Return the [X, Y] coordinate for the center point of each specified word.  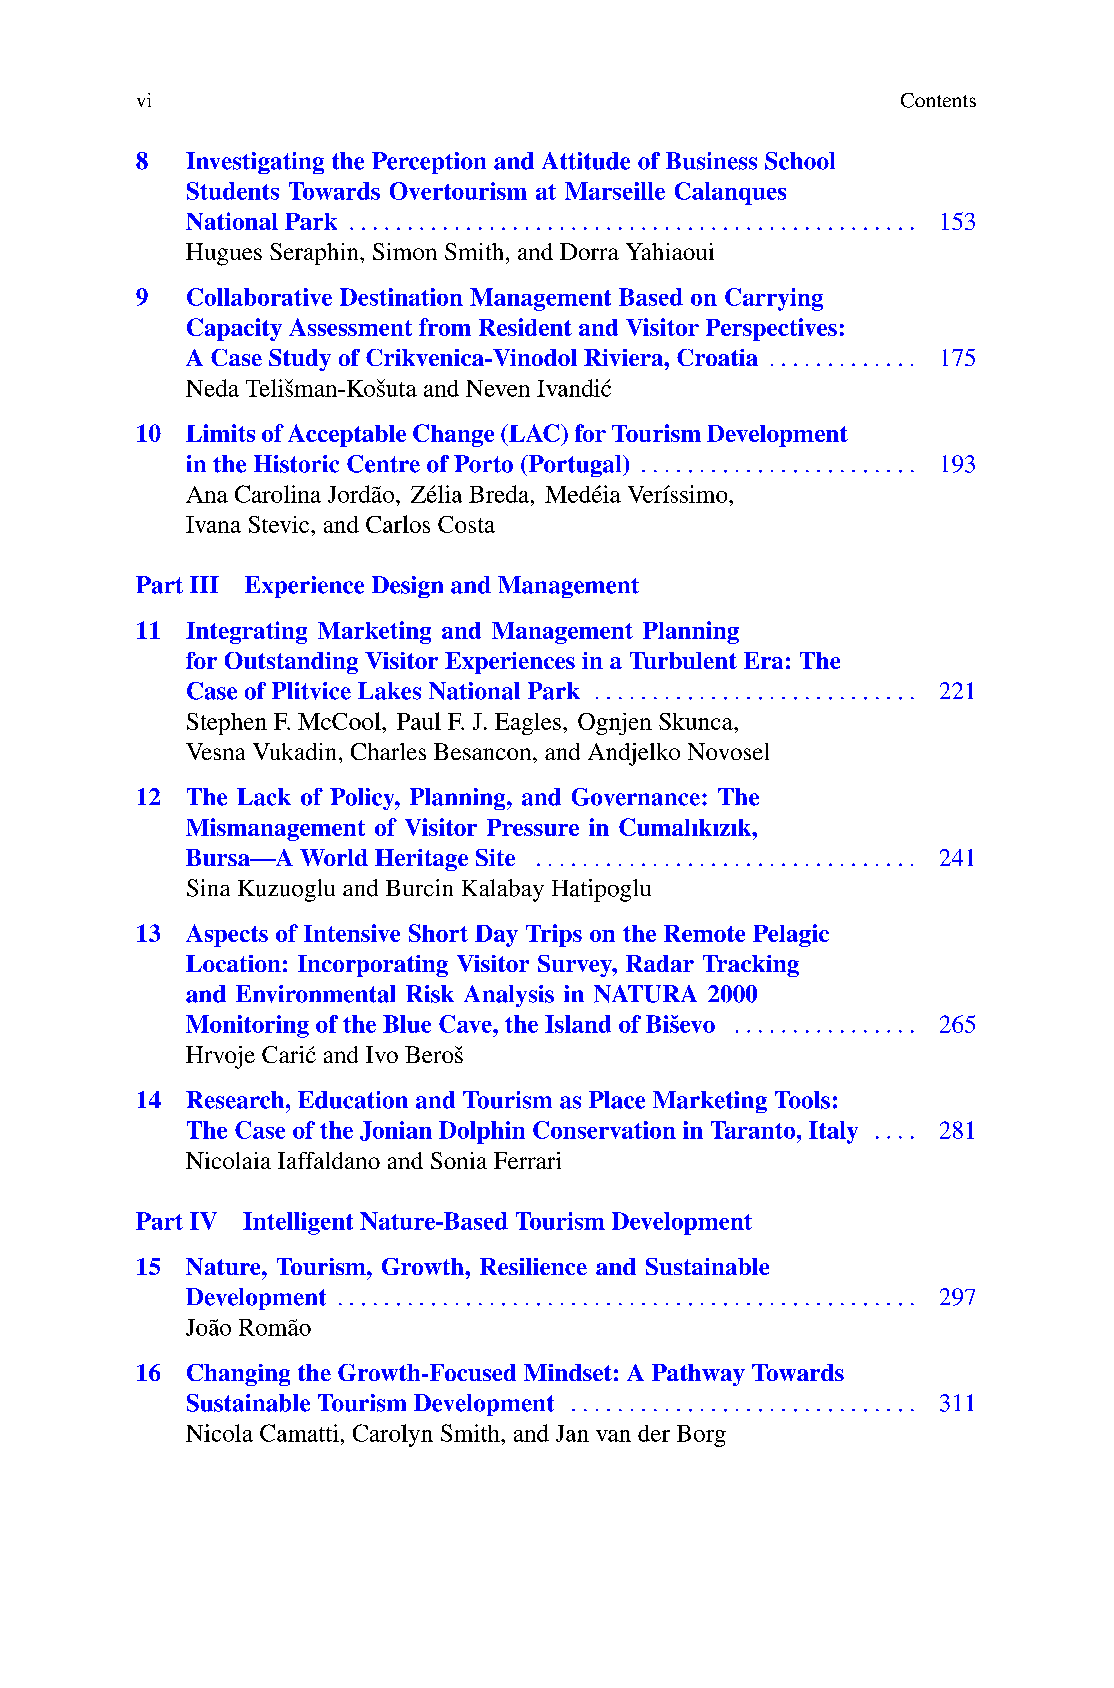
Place [617, 1100]
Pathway [698, 1375]
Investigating [255, 163]
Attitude [586, 161]
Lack [264, 797]
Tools [802, 1100]
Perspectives [771, 329]
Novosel [728, 751]
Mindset [568, 1372]
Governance [636, 797]
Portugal [575, 466]
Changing [238, 1375]
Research [236, 1100]
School [800, 161]
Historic [296, 464]
